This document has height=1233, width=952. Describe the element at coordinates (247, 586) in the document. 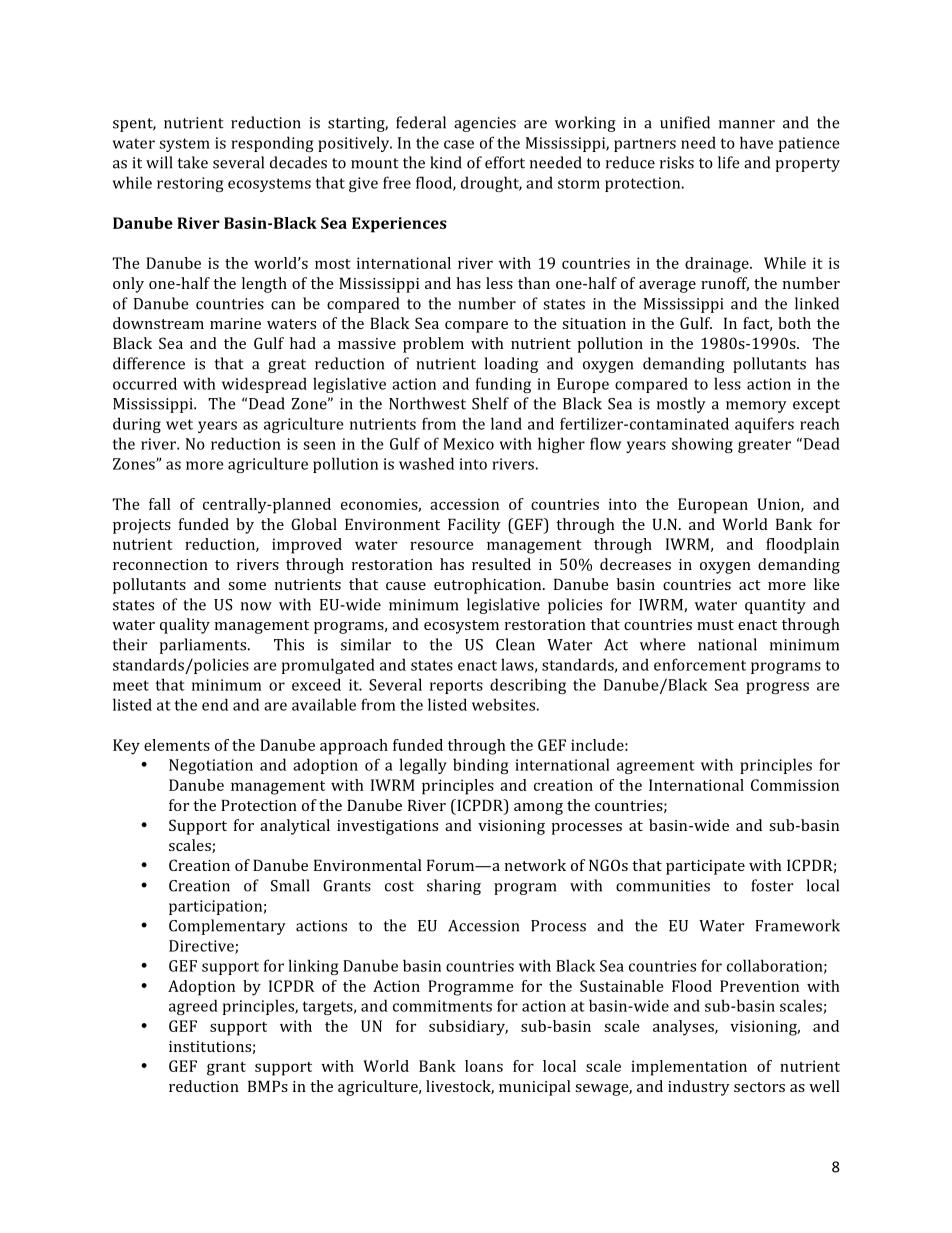

I see `some` at that location.
